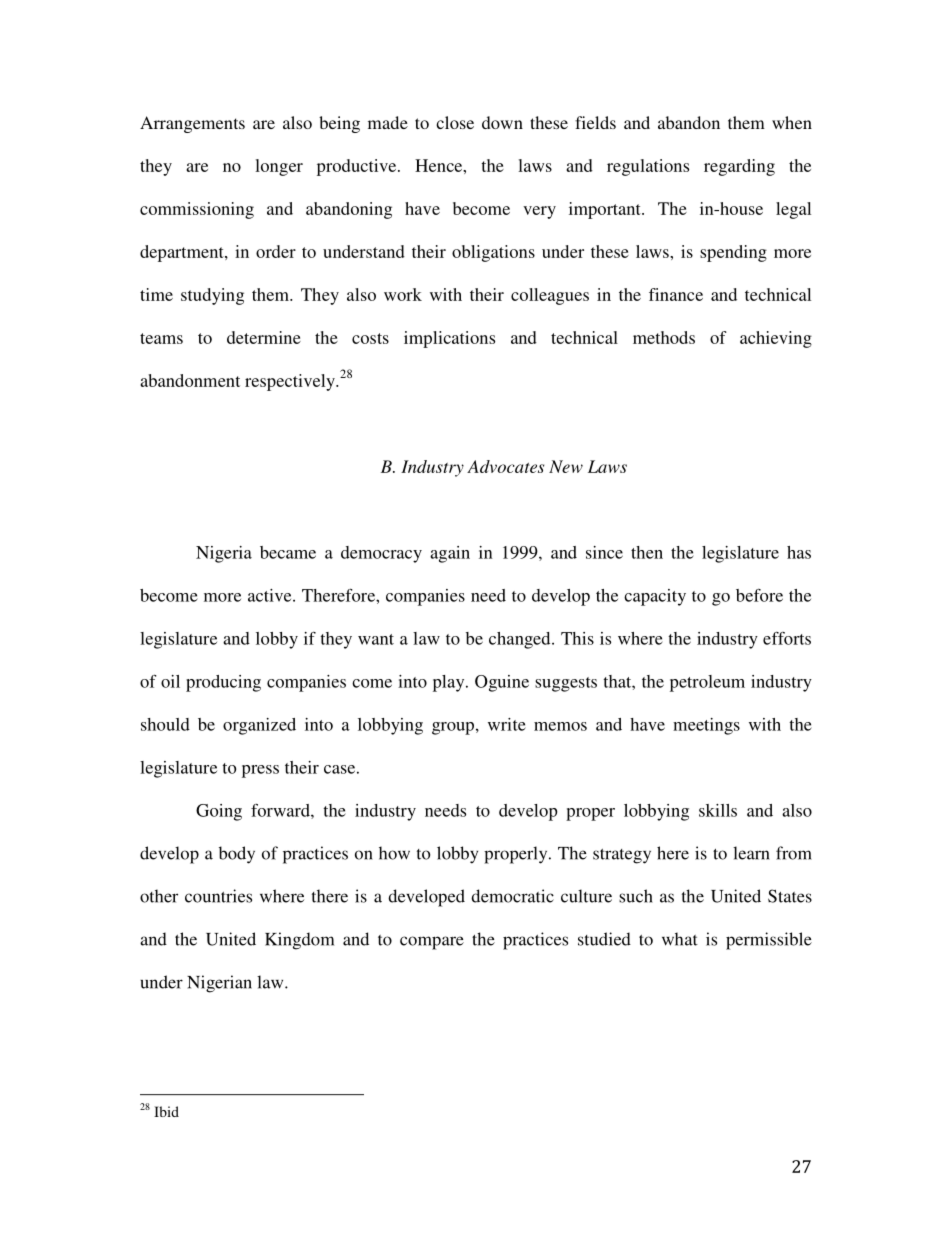  Describe the element at coordinates (432, 943) in the screenshot. I see `compare` at that location.
